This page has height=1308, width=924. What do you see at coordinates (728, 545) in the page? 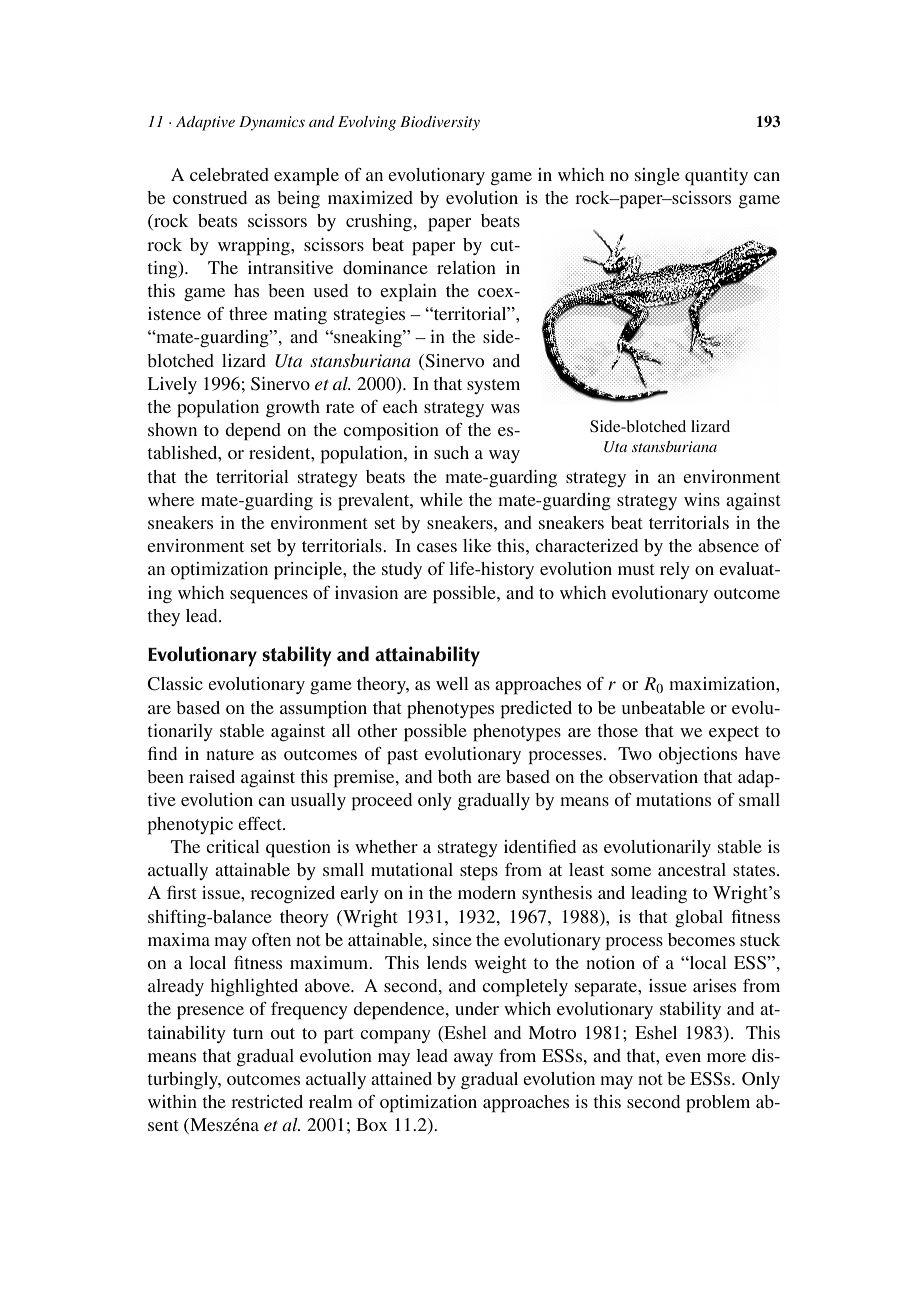
I see `absence` at bounding box center [728, 545].
